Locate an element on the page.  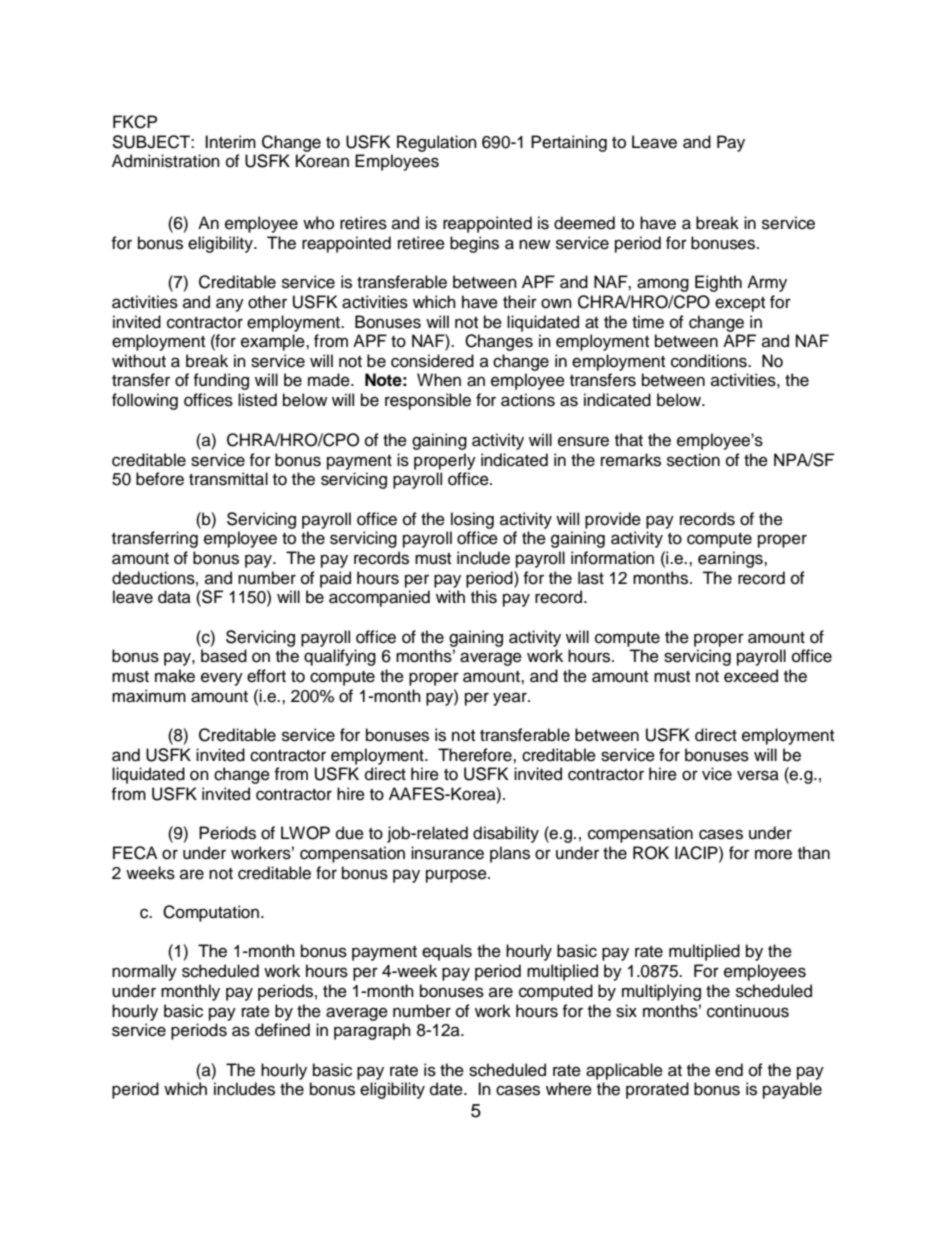
versa is located at coordinates (758, 775).
